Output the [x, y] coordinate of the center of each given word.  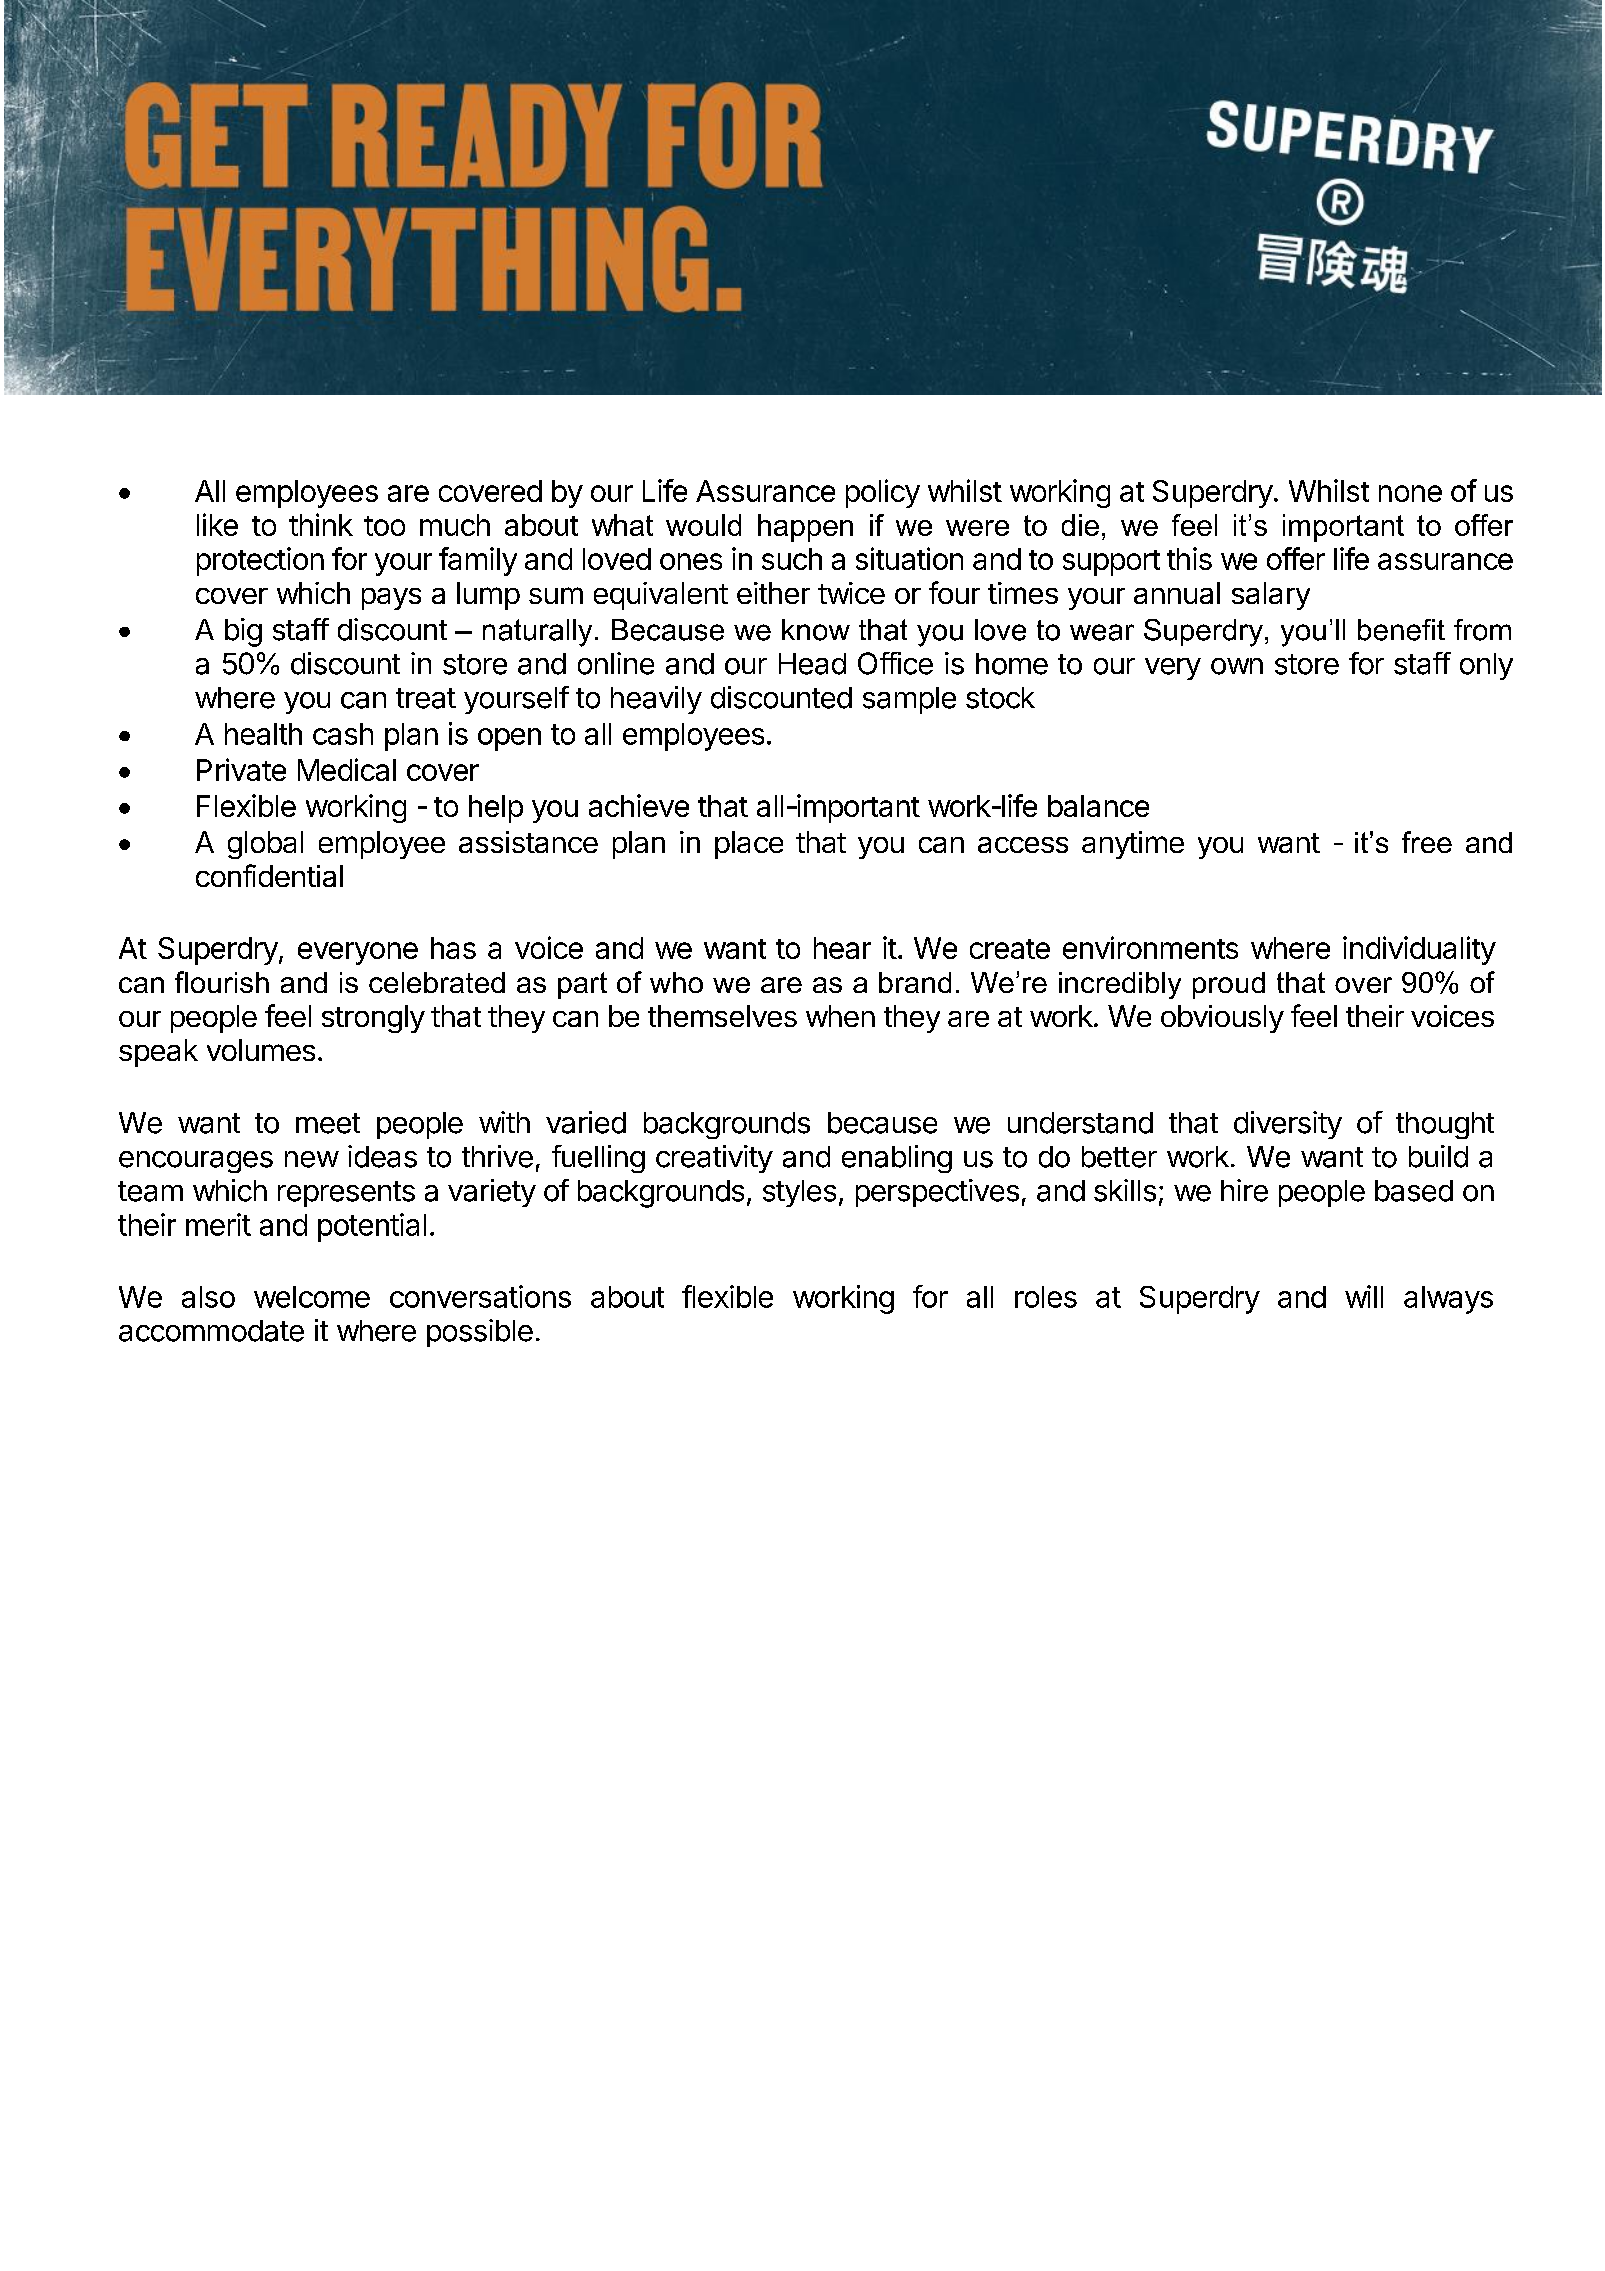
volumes [261, 1050]
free [1427, 842]
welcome [312, 1297]
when [840, 1016]
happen [805, 528]
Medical [347, 769]
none [1410, 493]
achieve [639, 805]
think [321, 524]
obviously [1222, 1019]
